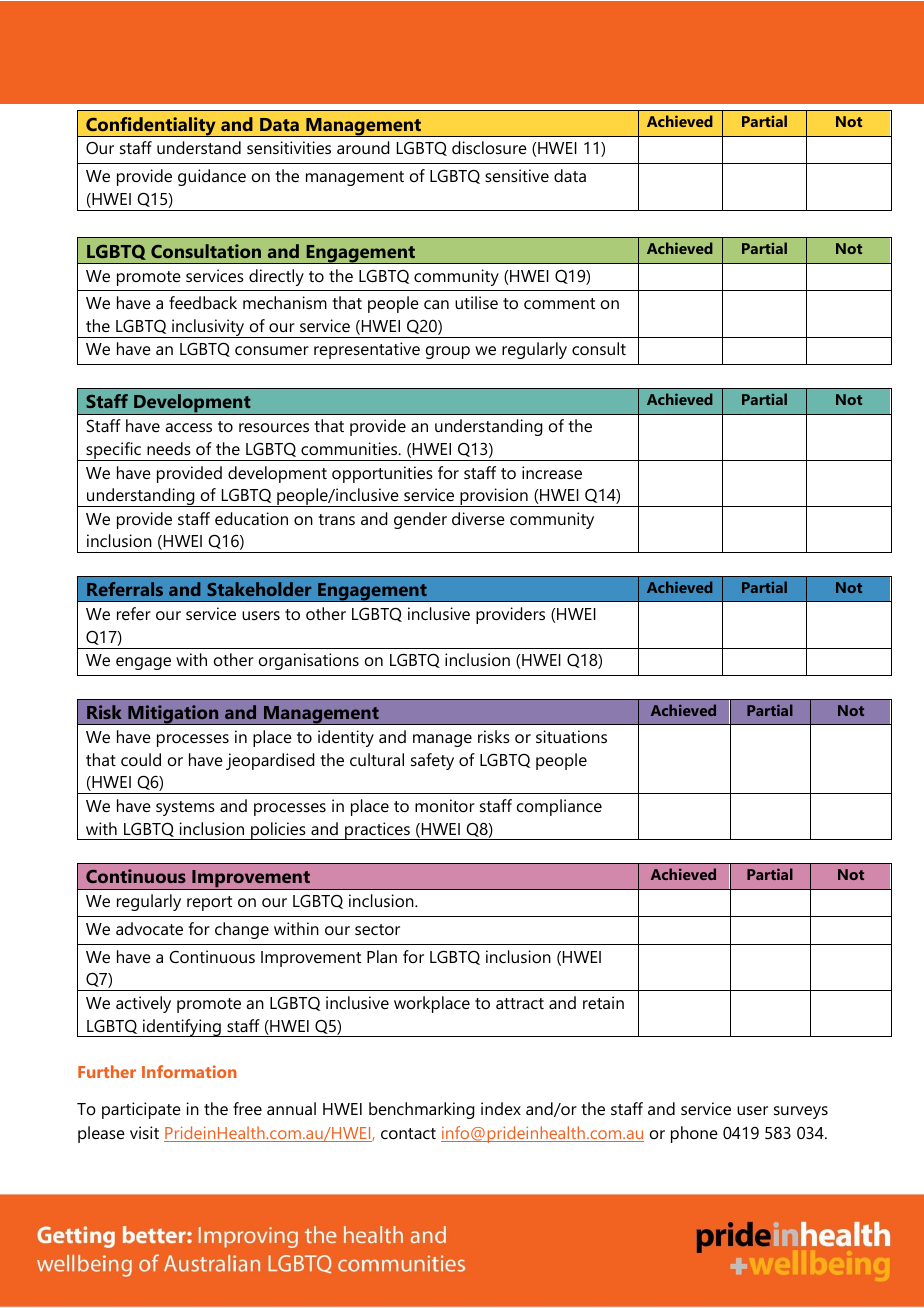 The image size is (924, 1308). Describe the element at coordinates (169, 448) in the screenshot. I see `needs` at that location.
